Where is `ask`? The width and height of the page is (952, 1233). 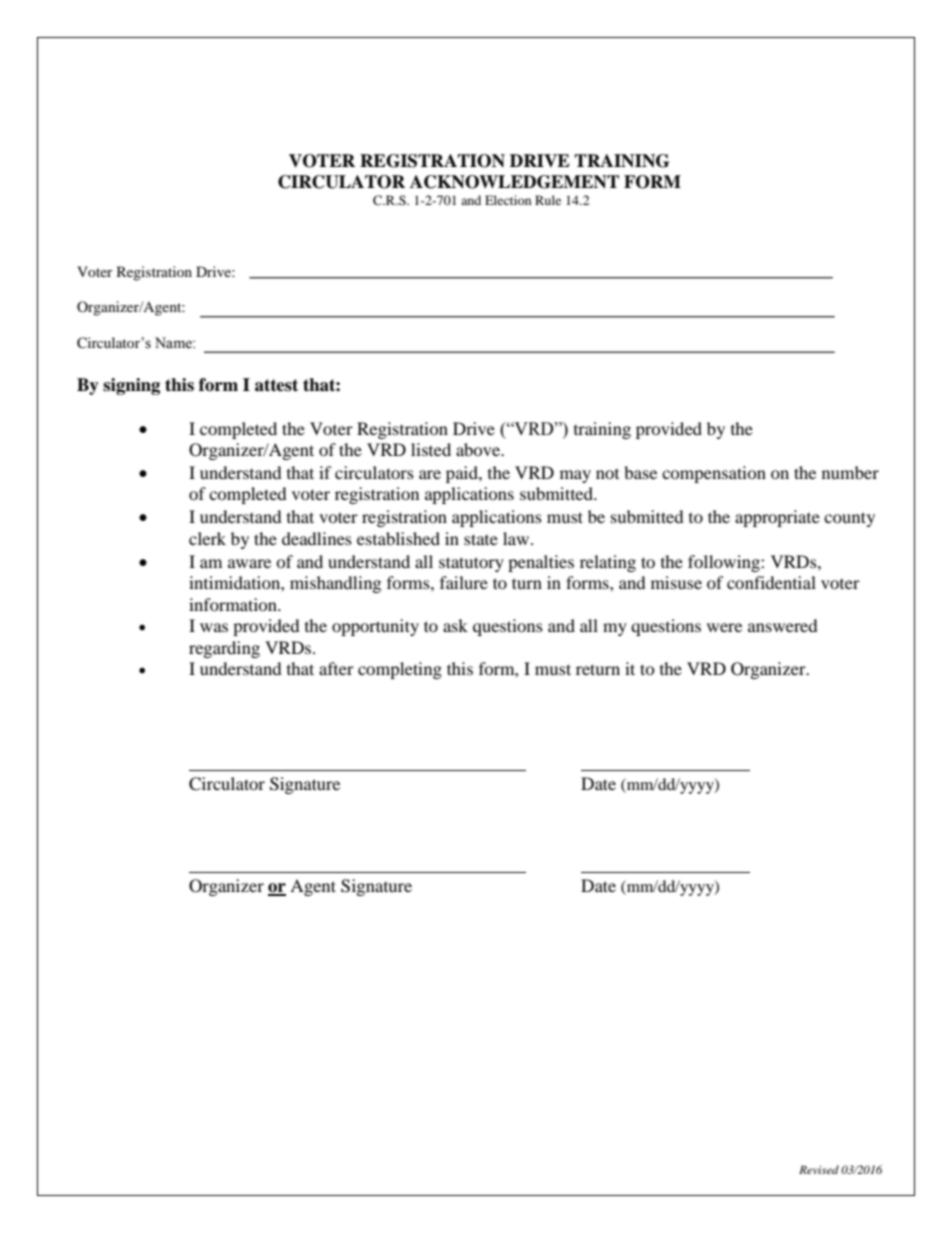 ask is located at coordinates (455, 625).
